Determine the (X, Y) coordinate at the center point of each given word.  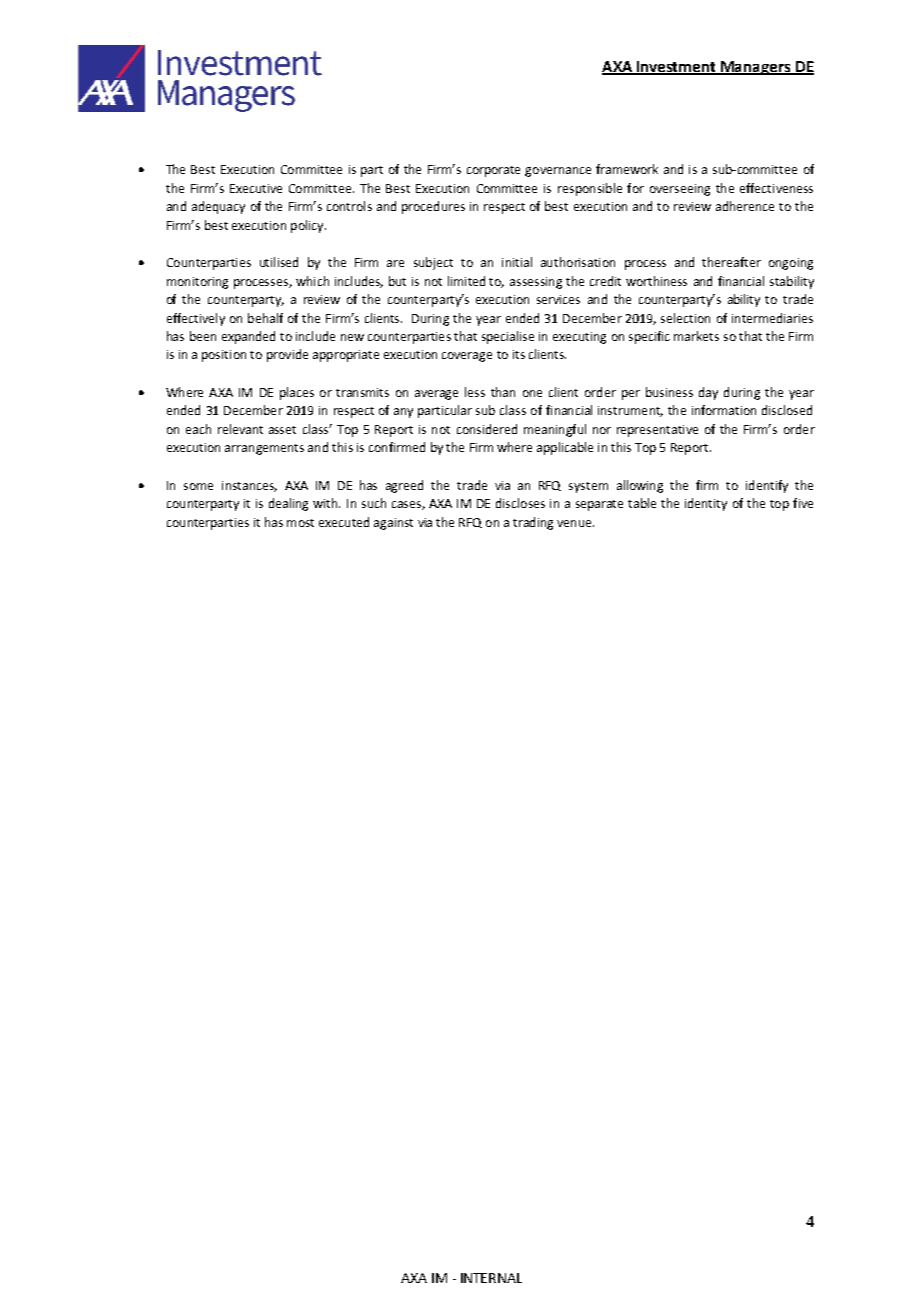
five (803, 503)
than (503, 392)
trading (533, 523)
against (393, 524)
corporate (493, 171)
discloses (520, 503)
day (708, 393)
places (297, 393)
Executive (256, 188)
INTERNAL (491, 1278)
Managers (756, 68)
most (300, 523)
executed (344, 522)
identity (706, 504)
